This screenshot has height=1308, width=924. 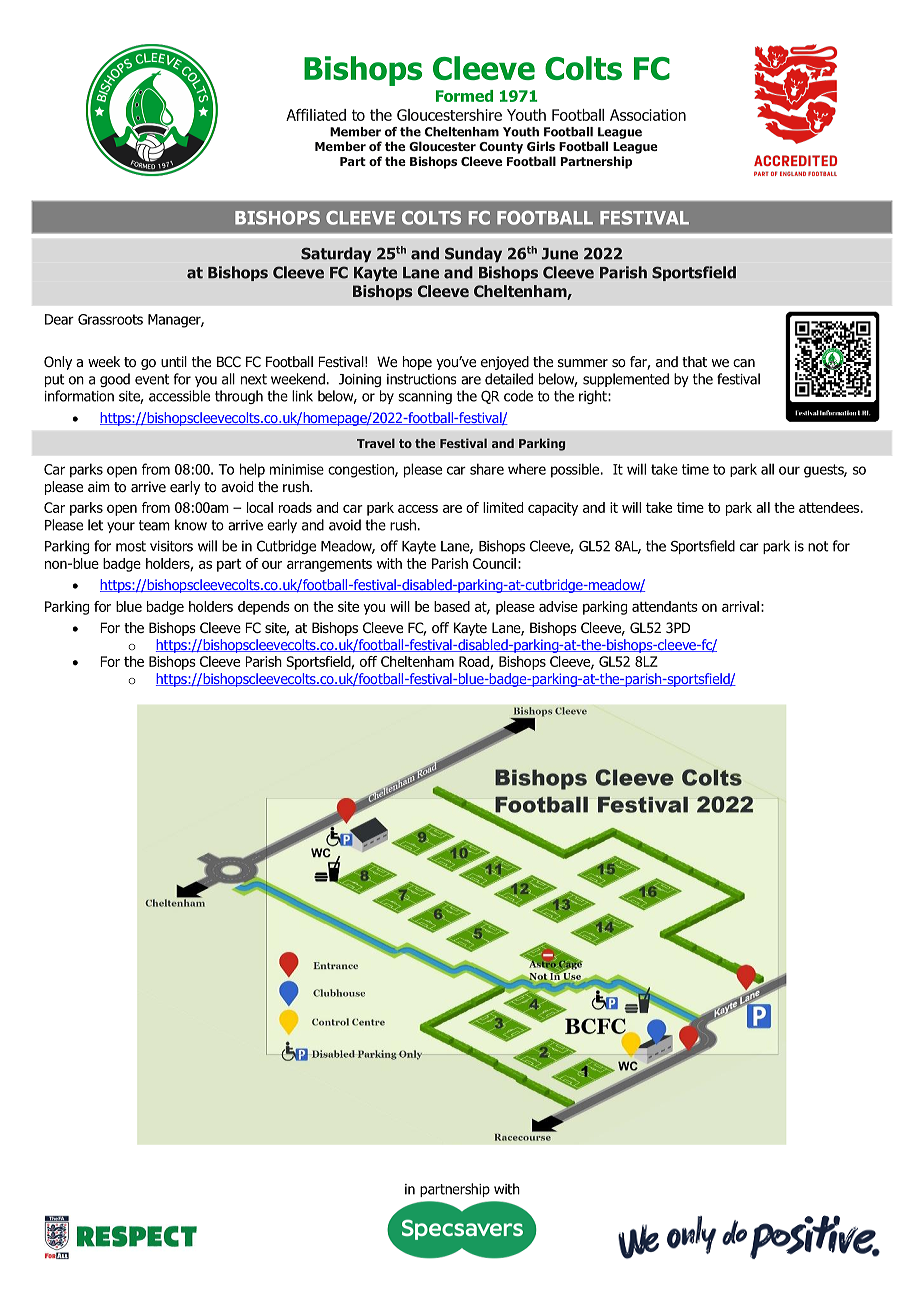 I want to click on Affiliated, so click(x=316, y=115).
